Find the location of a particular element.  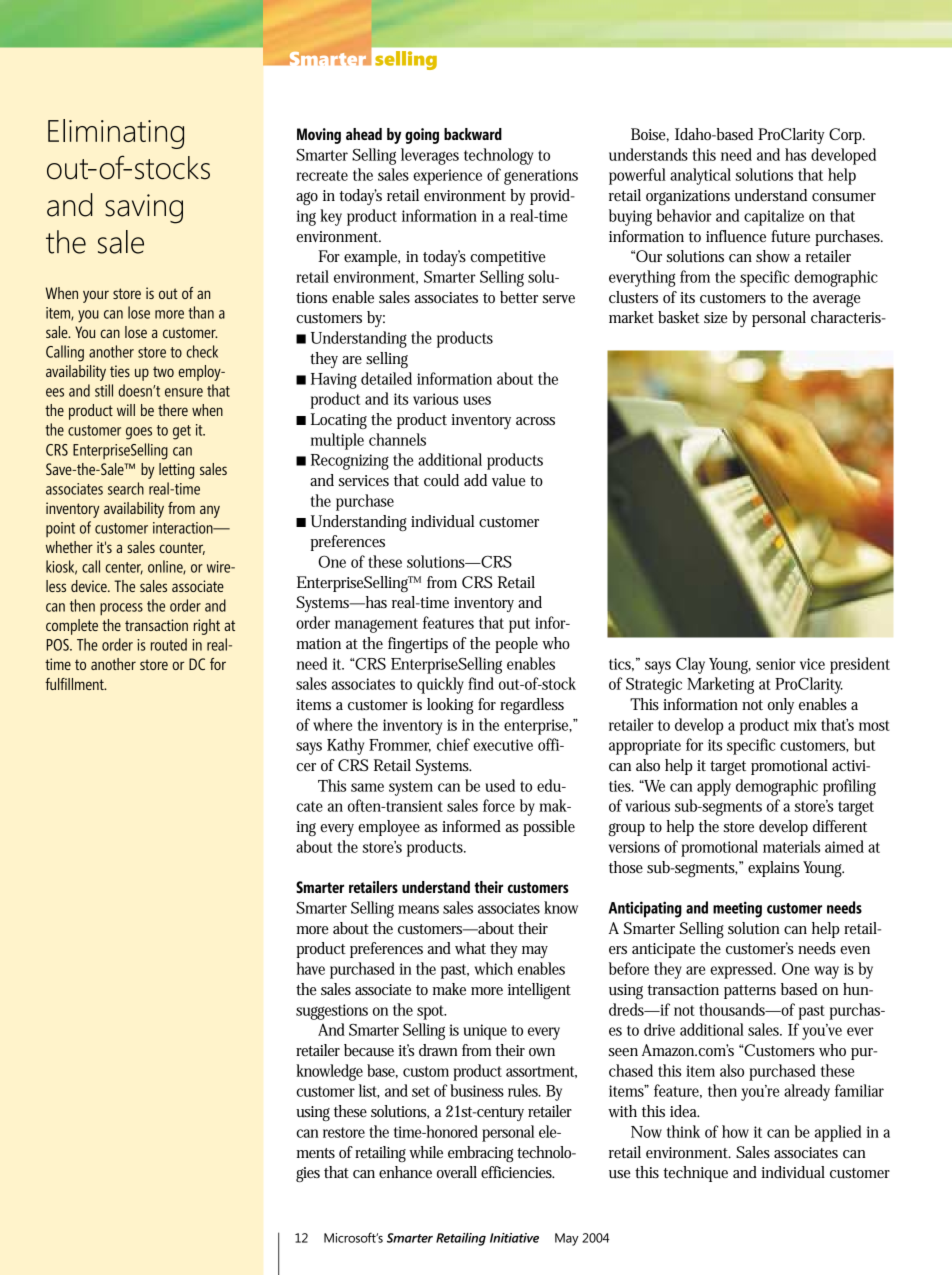

only is located at coordinates (781, 706).
